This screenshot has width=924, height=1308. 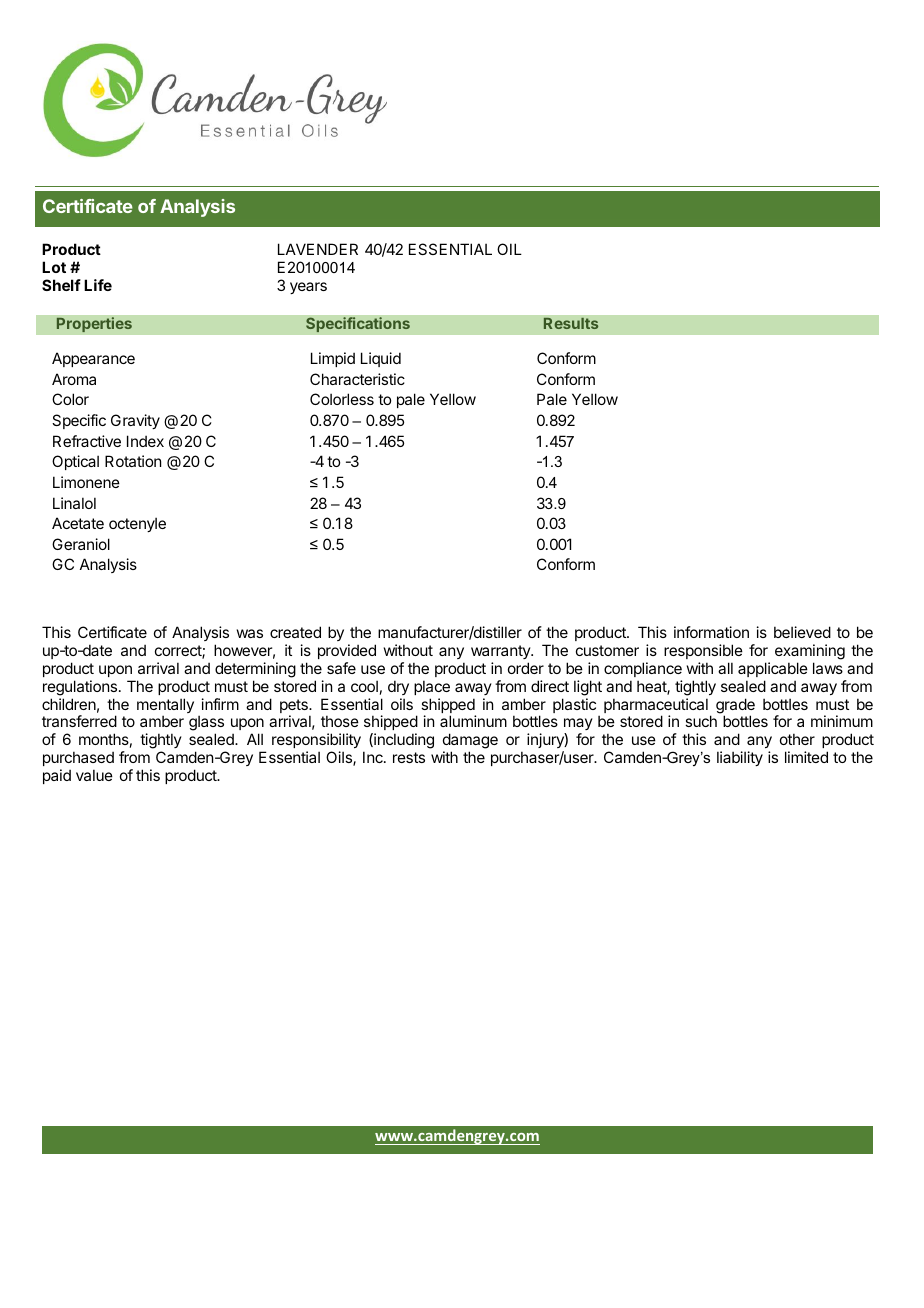 What do you see at coordinates (571, 323) in the screenshot?
I see `Results` at bounding box center [571, 323].
